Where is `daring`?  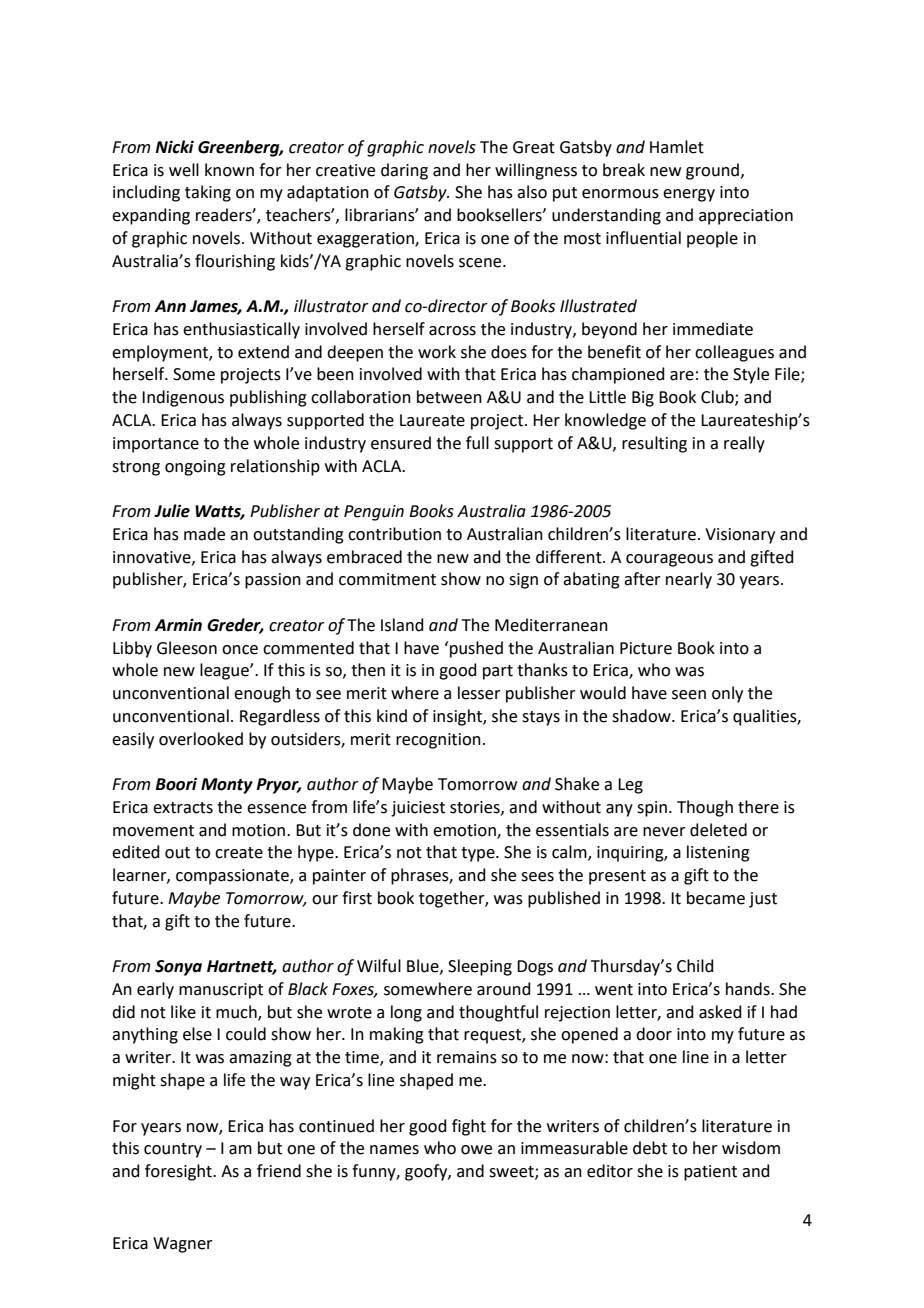 daring is located at coordinates (404, 171).
